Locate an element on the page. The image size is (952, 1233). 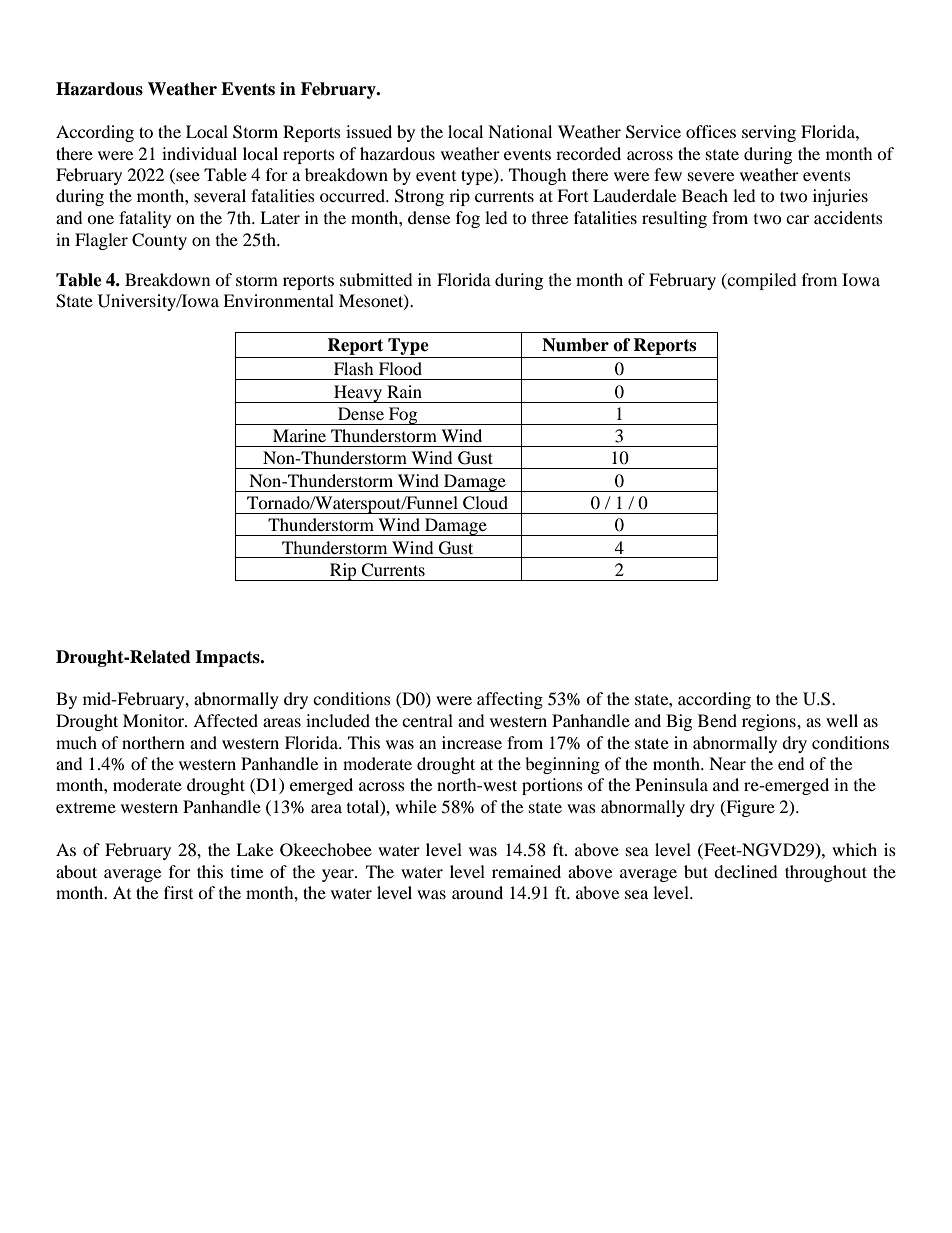
Environmental is located at coordinates (278, 300).
